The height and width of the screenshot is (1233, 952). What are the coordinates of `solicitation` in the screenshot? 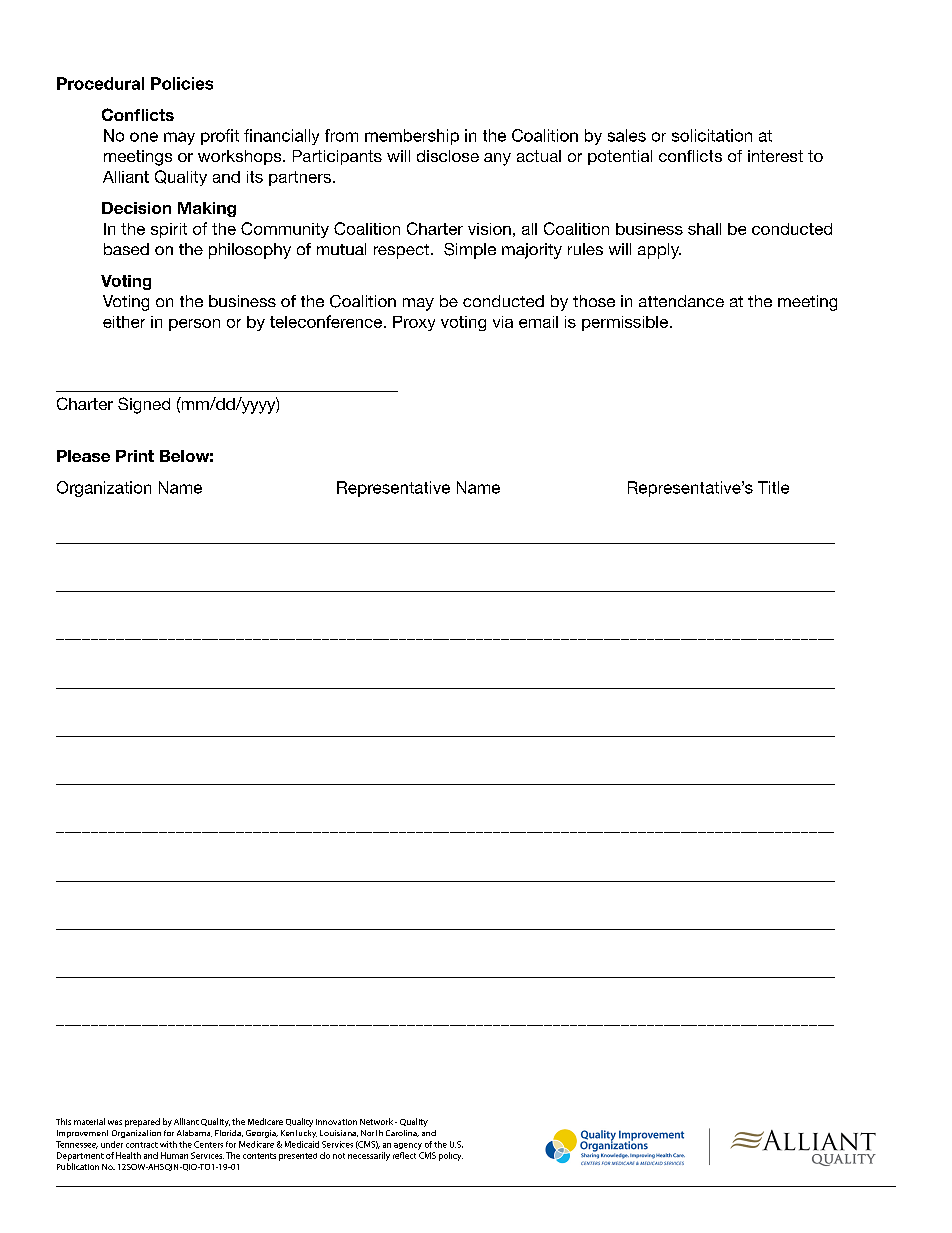 It's located at (712, 135).
